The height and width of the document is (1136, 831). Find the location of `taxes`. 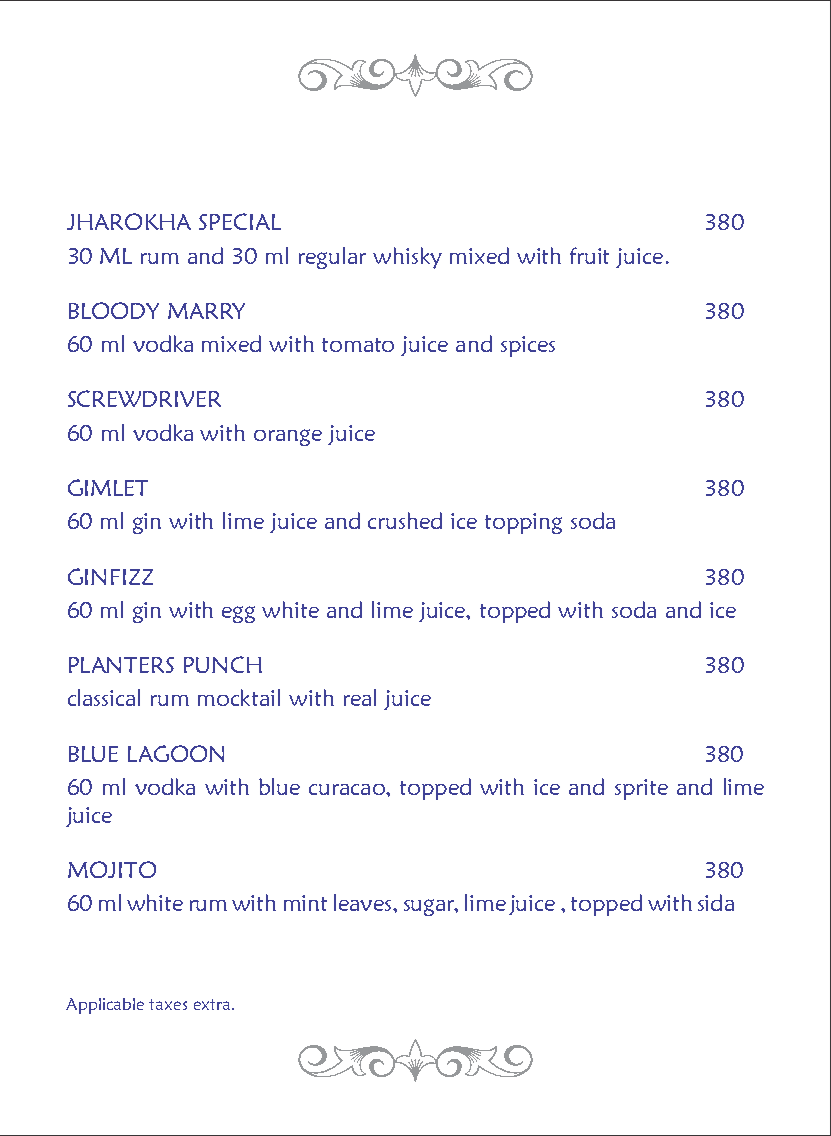

taxes is located at coordinates (168, 1004).
